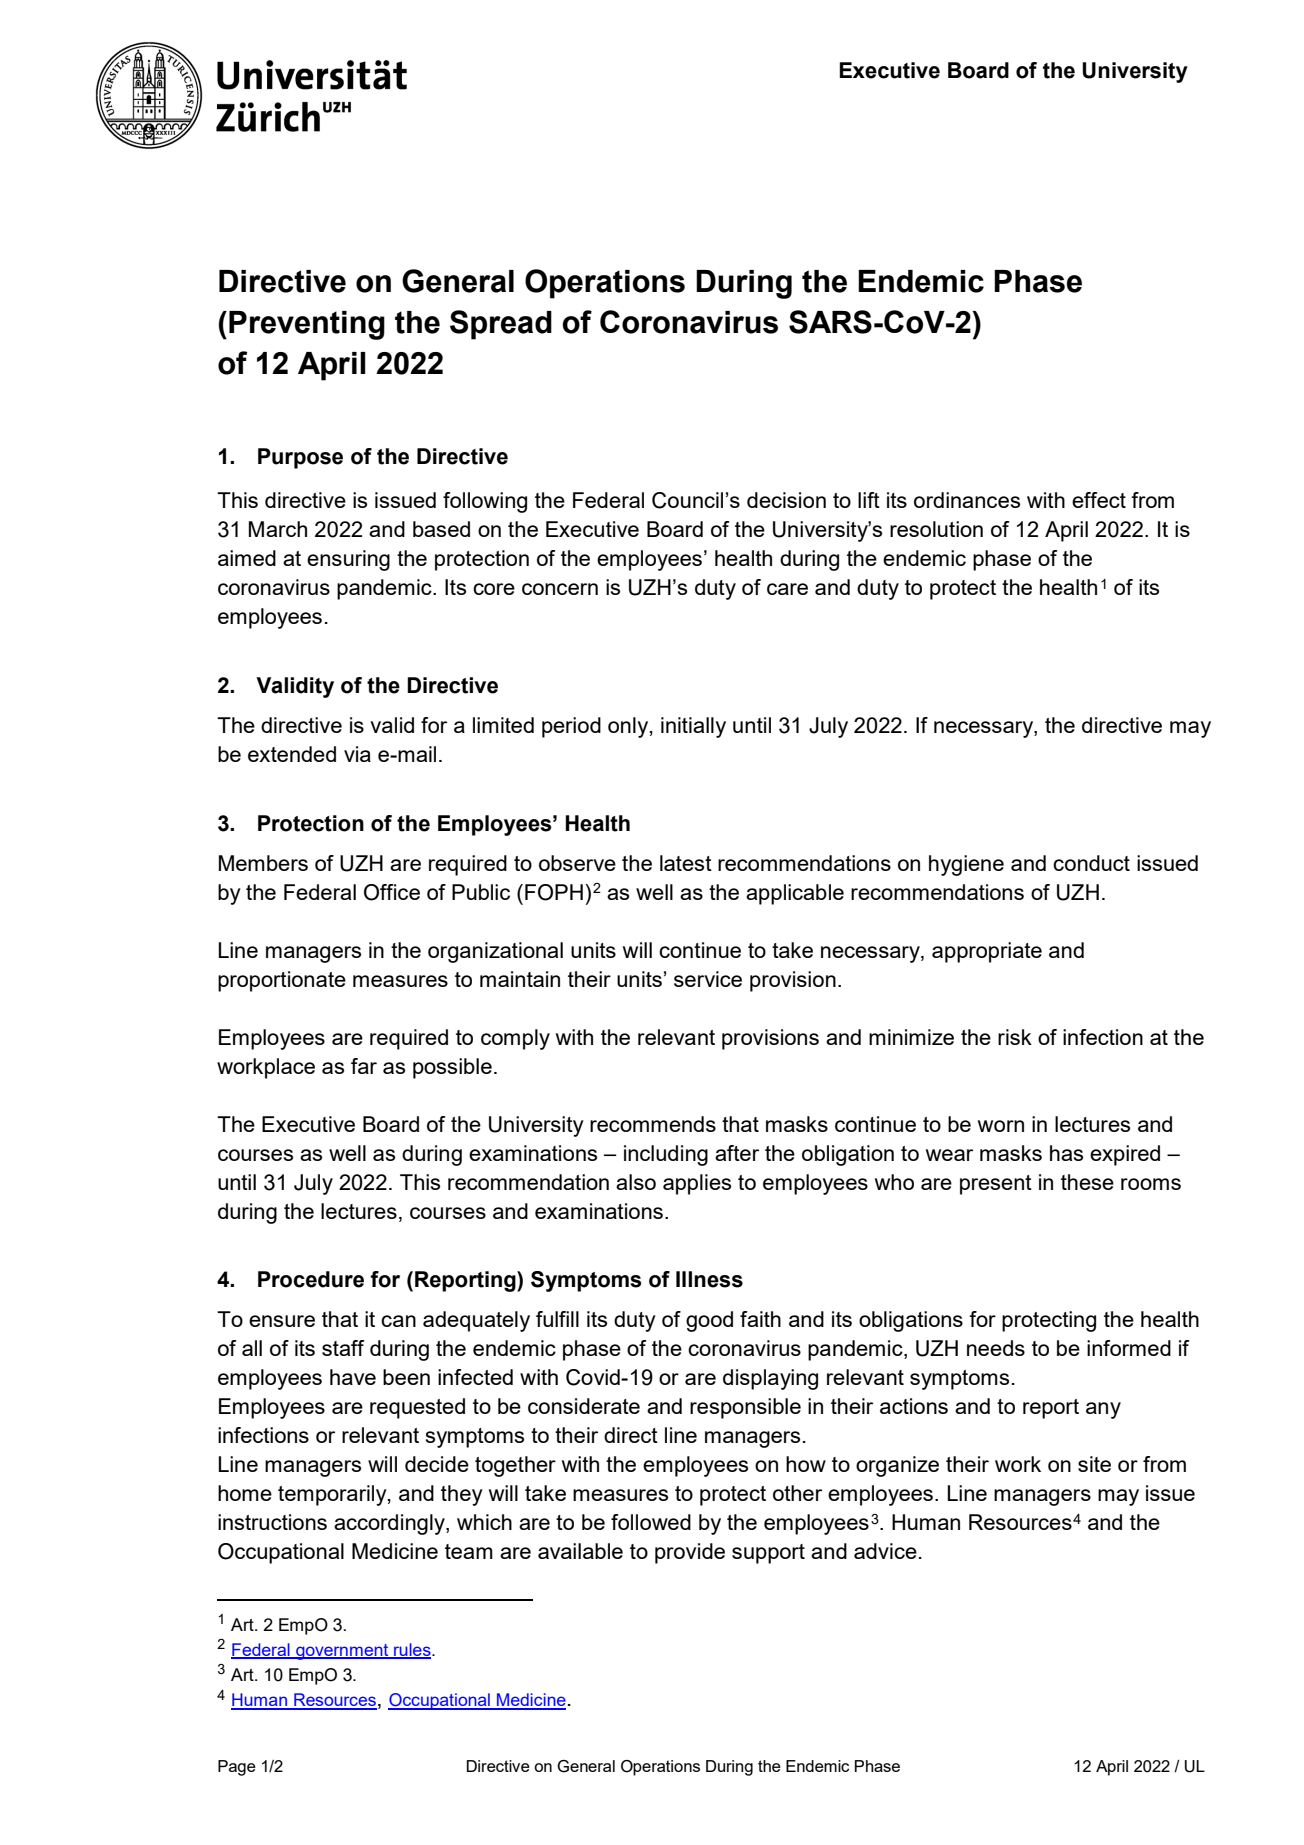 This screenshot has height=1845, width=1304. Describe the element at coordinates (690, 1553) in the screenshot. I see `provide` at that location.
